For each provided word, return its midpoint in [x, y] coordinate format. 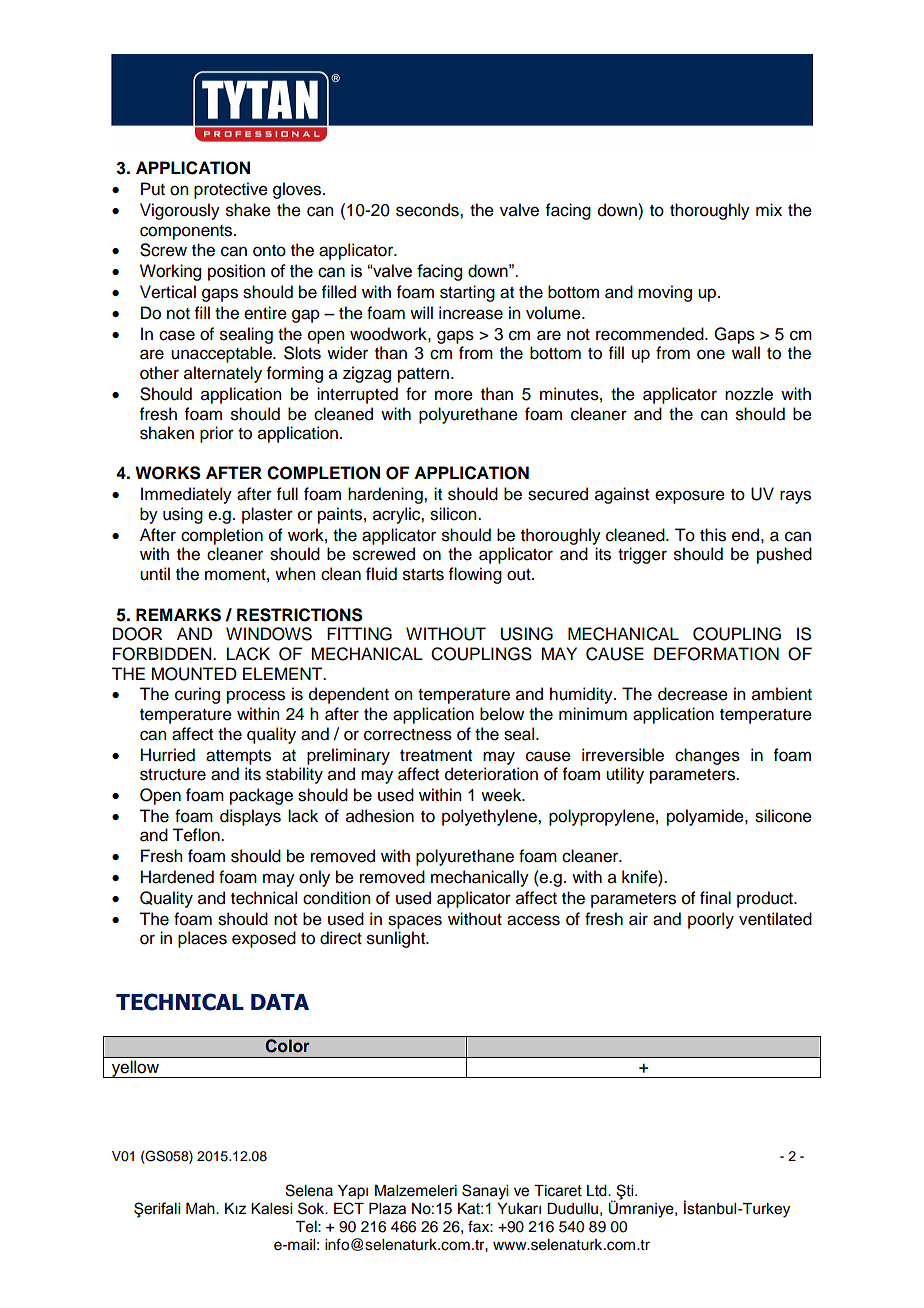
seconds [428, 210]
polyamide [706, 817]
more [454, 395]
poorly [711, 920]
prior [217, 434]
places [202, 939]
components [187, 232]
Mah [201, 1209]
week [502, 795]
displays [250, 817]
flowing [475, 575]
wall [746, 353]
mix [769, 209]
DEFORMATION [716, 654]
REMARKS [178, 615]
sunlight [397, 939]
